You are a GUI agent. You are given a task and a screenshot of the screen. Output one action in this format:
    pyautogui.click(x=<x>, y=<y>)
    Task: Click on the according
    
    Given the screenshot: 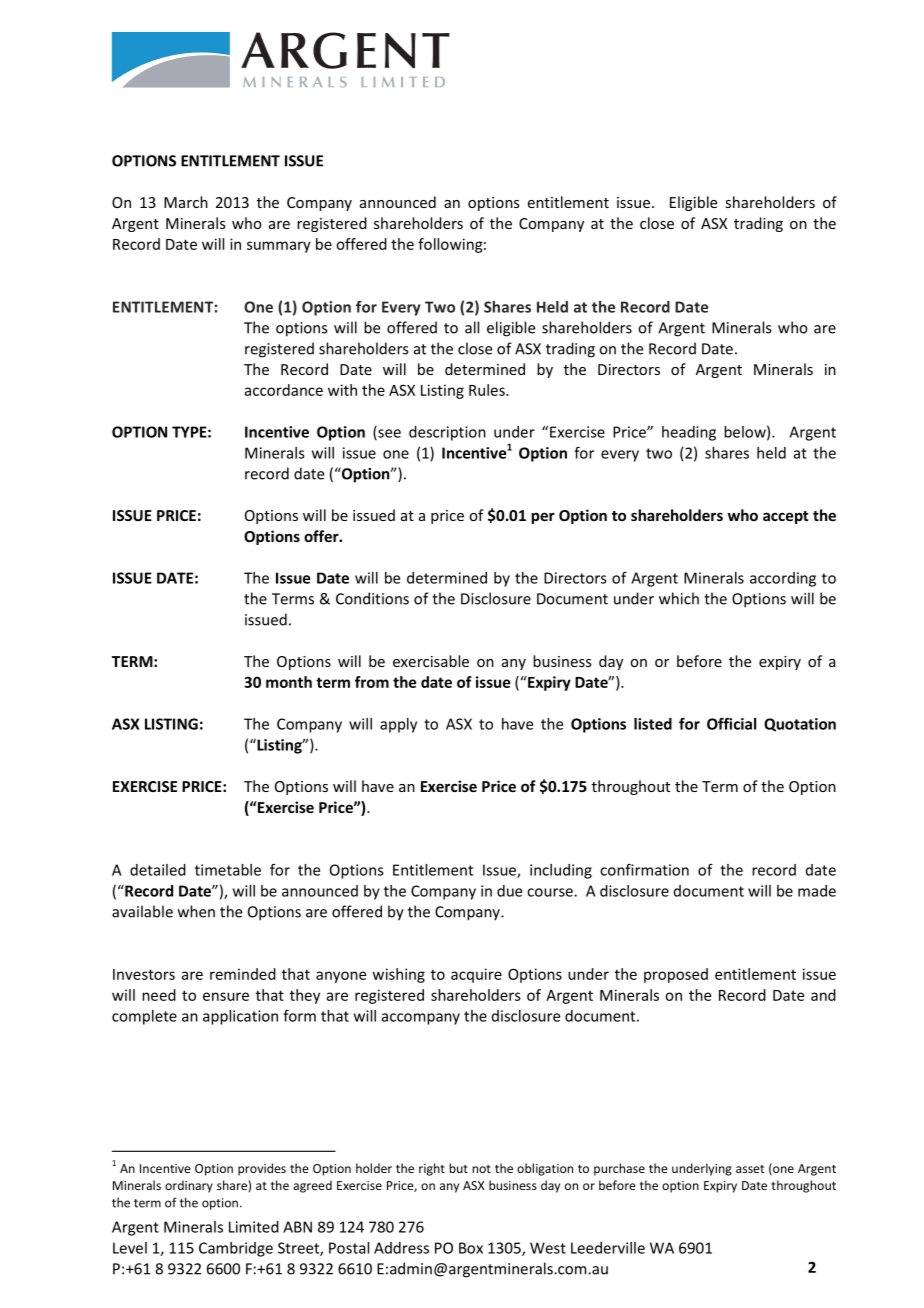 What is the action you would take?
    pyautogui.click(x=783, y=579)
